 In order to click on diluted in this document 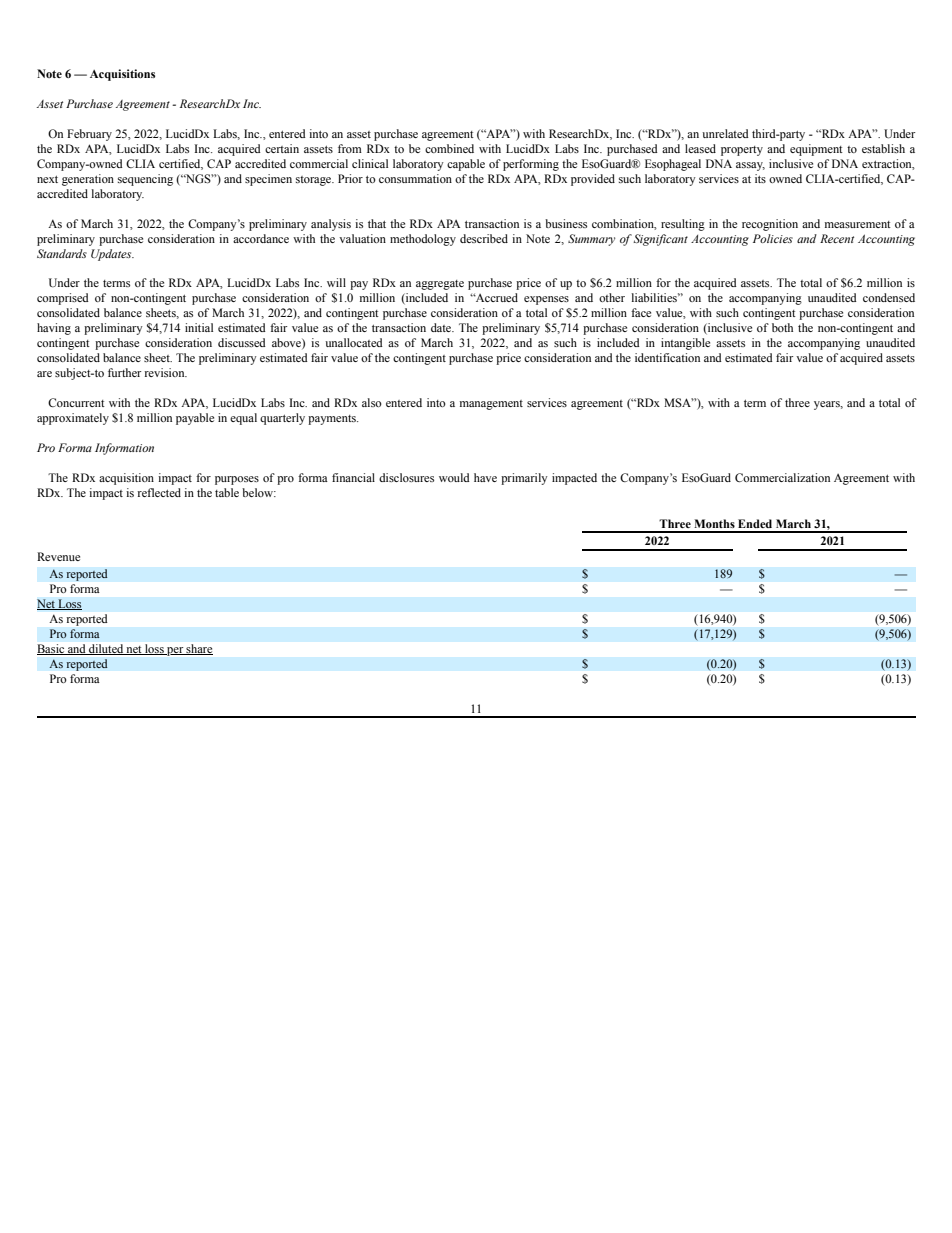, I will do `click(106, 649)`.
